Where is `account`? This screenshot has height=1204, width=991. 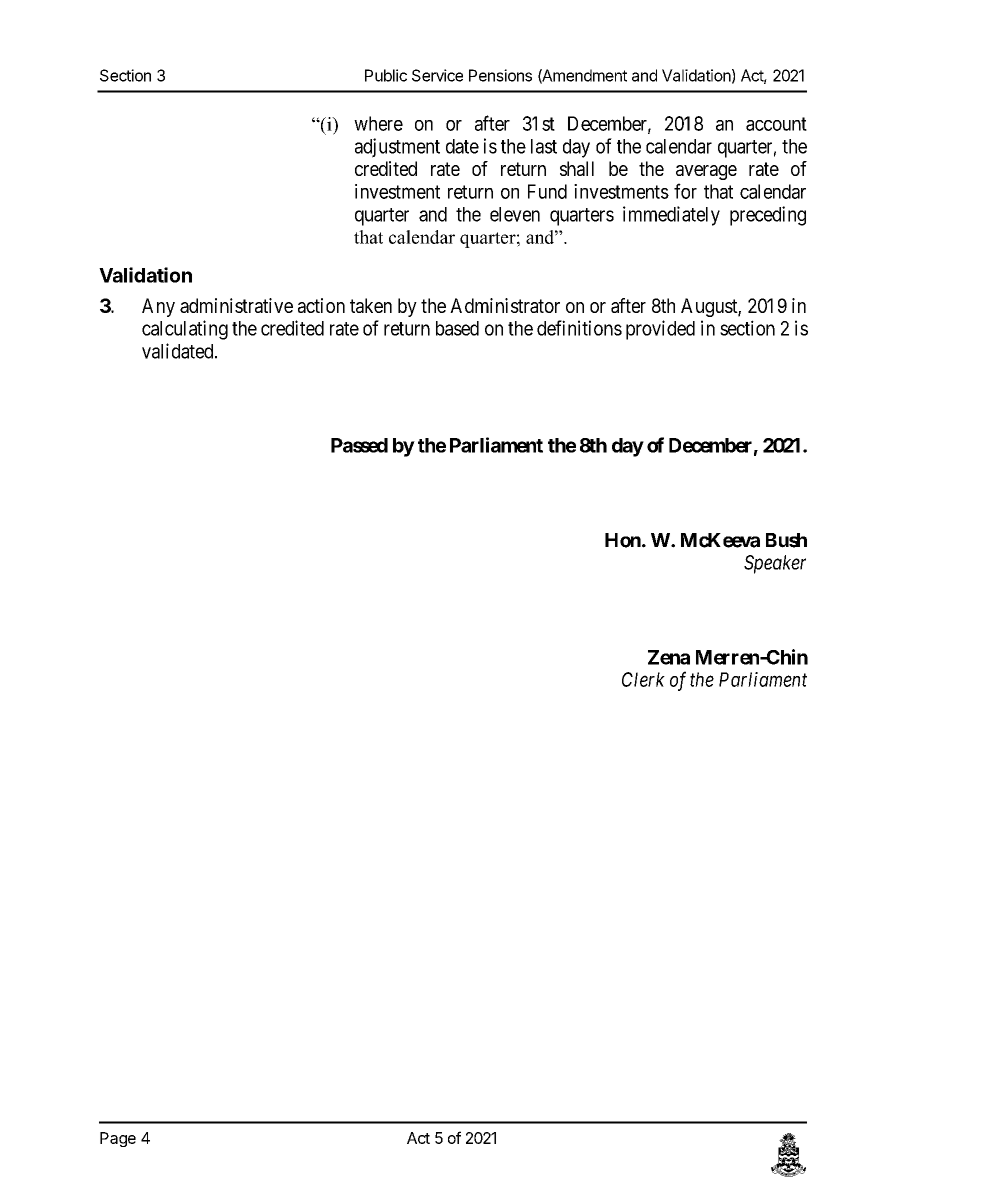 account is located at coordinates (776, 124).
